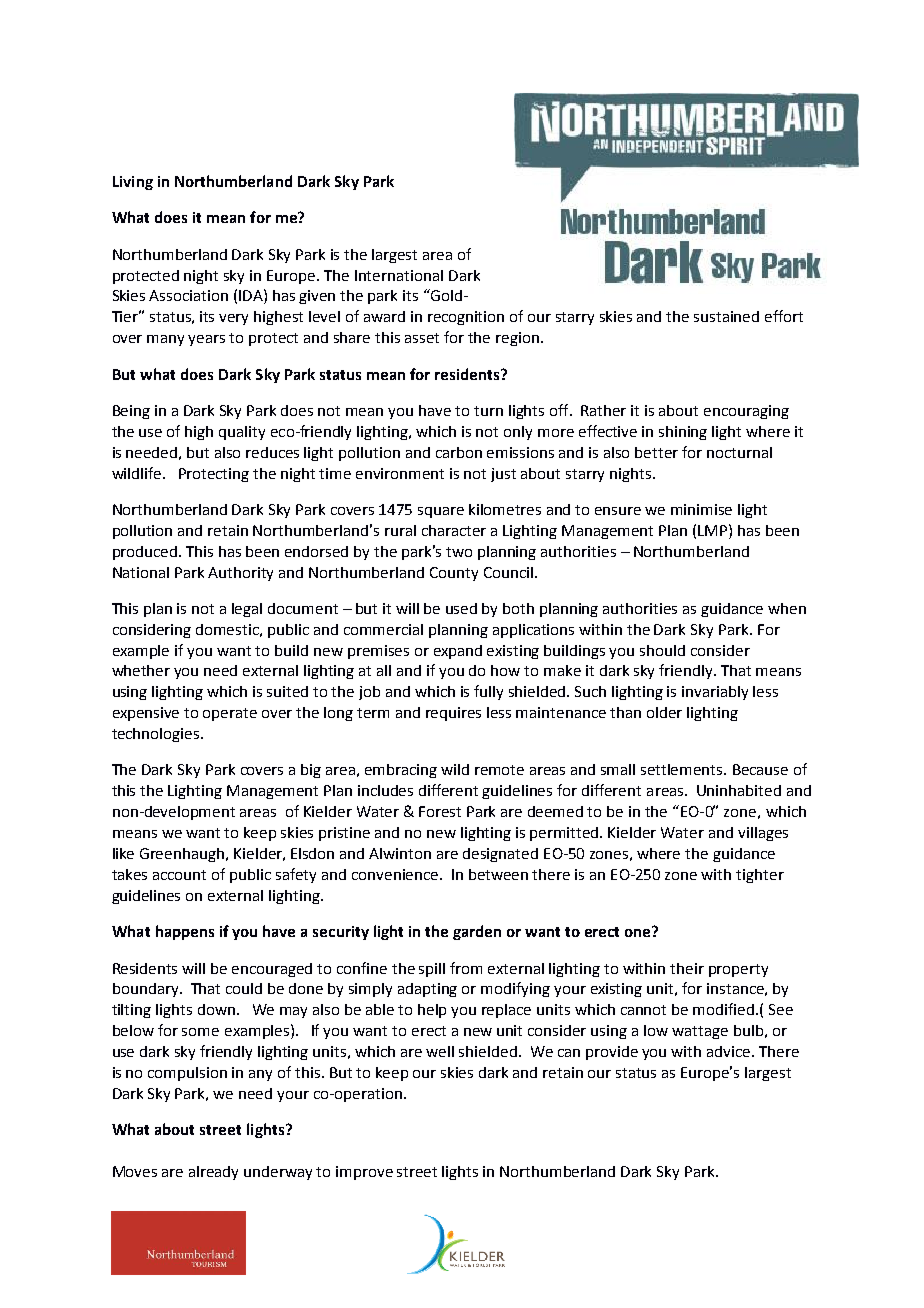 This document has height=1308, width=924. Describe the element at coordinates (242, 433) in the document. I see `quality` at that location.
